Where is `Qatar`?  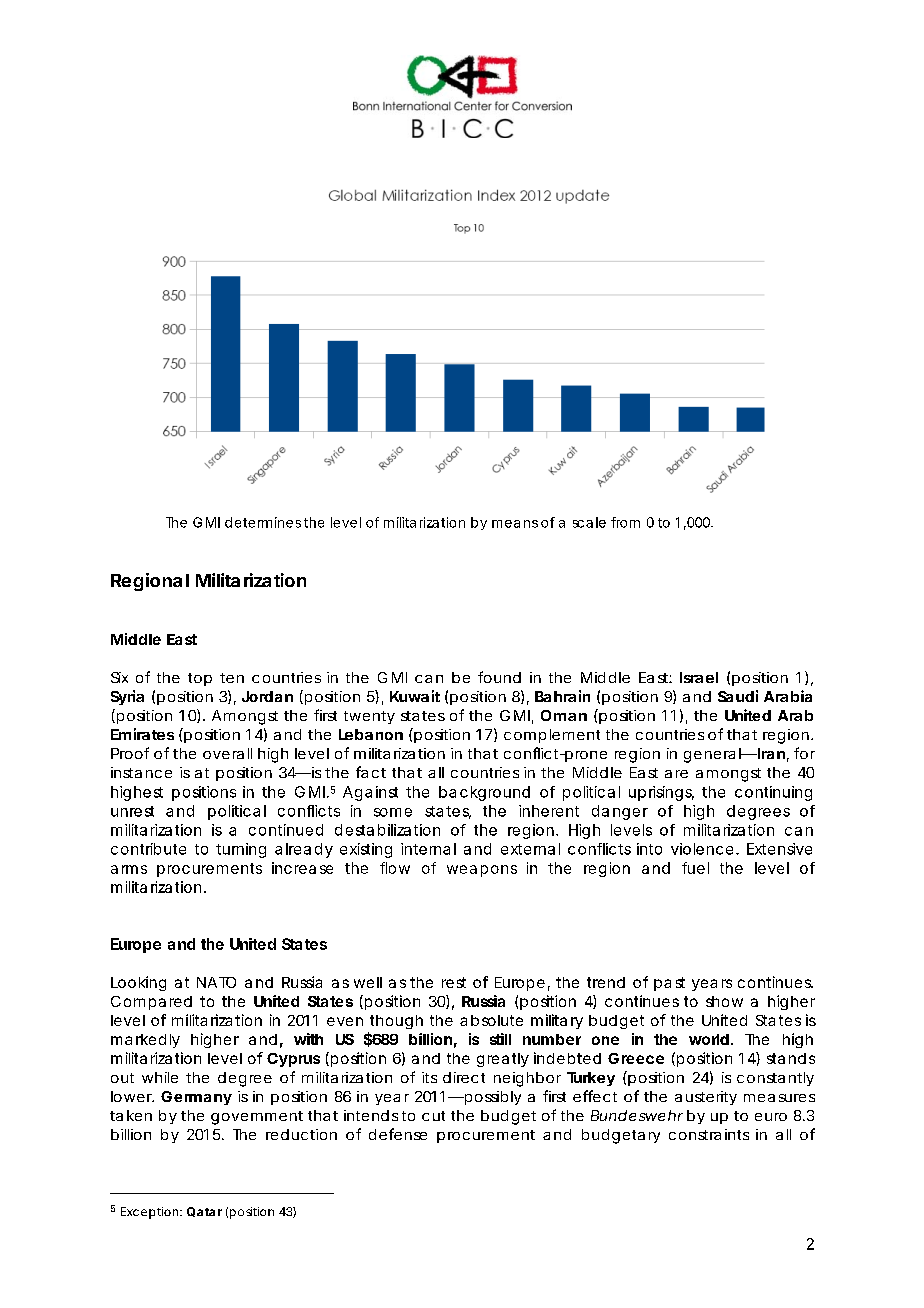
Qatar is located at coordinates (204, 1212).
